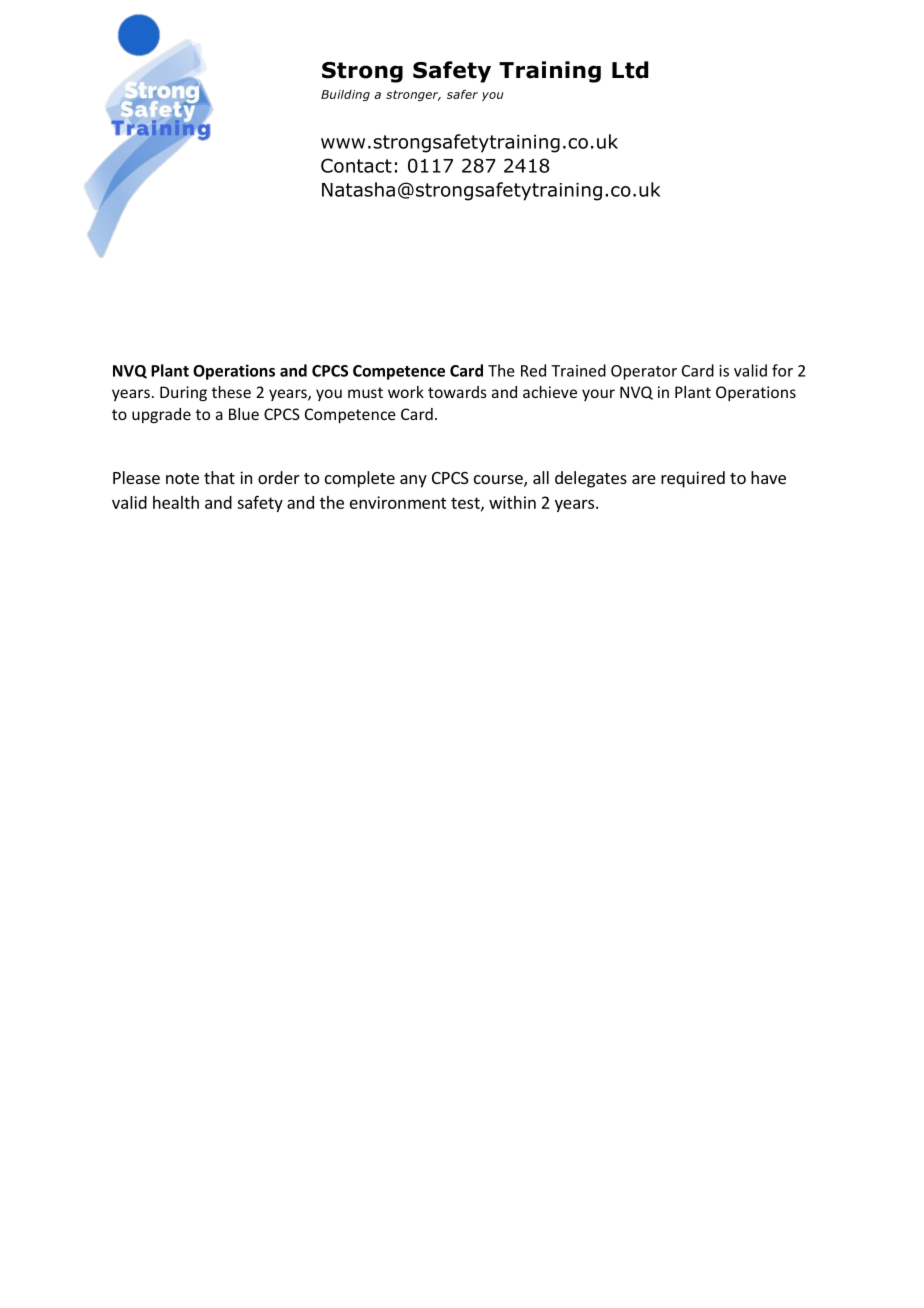  I want to click on Contact, so click(356, 165).
